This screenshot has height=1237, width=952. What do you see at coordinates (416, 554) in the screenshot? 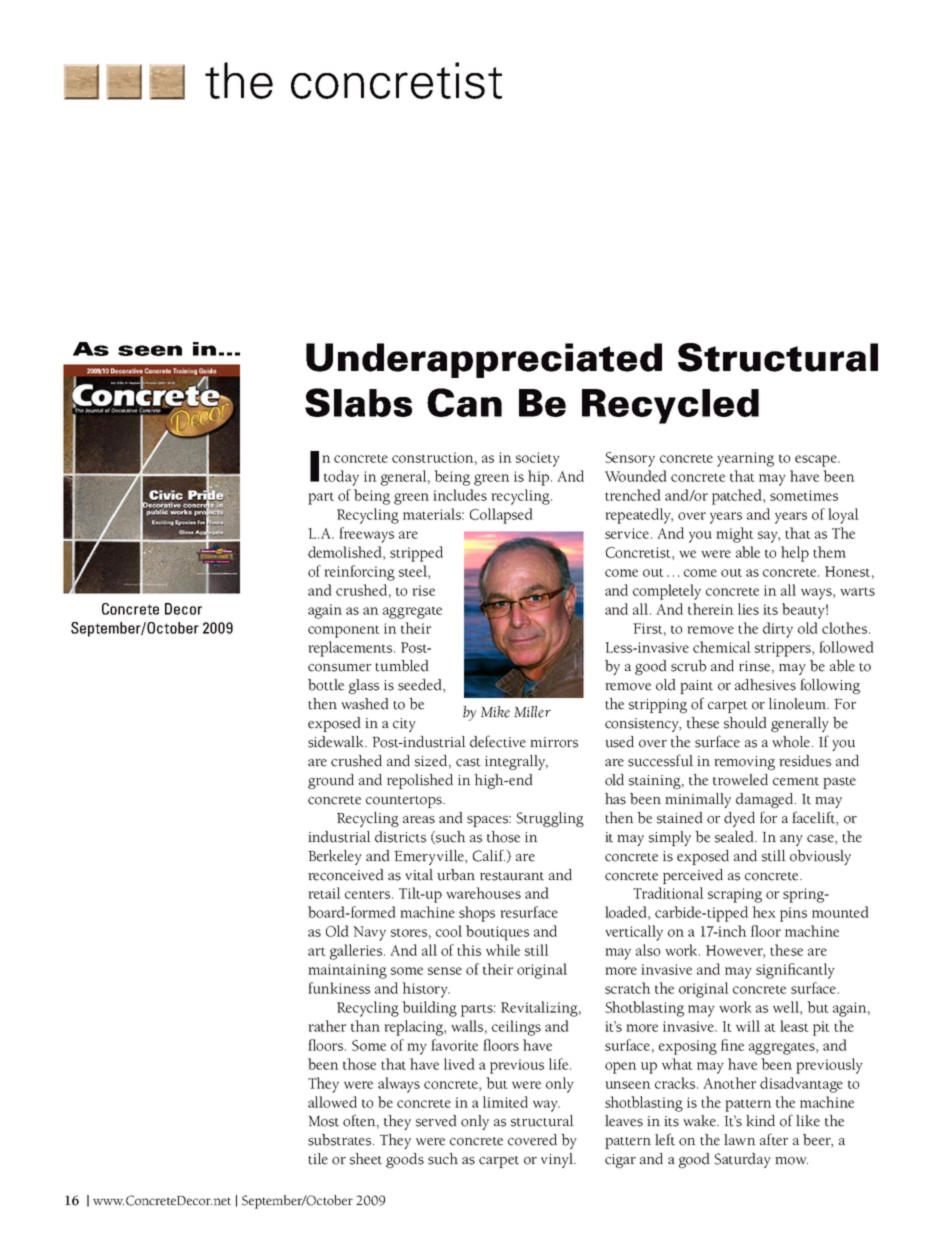
I see `stripped` at bounding box center [416, 554].
